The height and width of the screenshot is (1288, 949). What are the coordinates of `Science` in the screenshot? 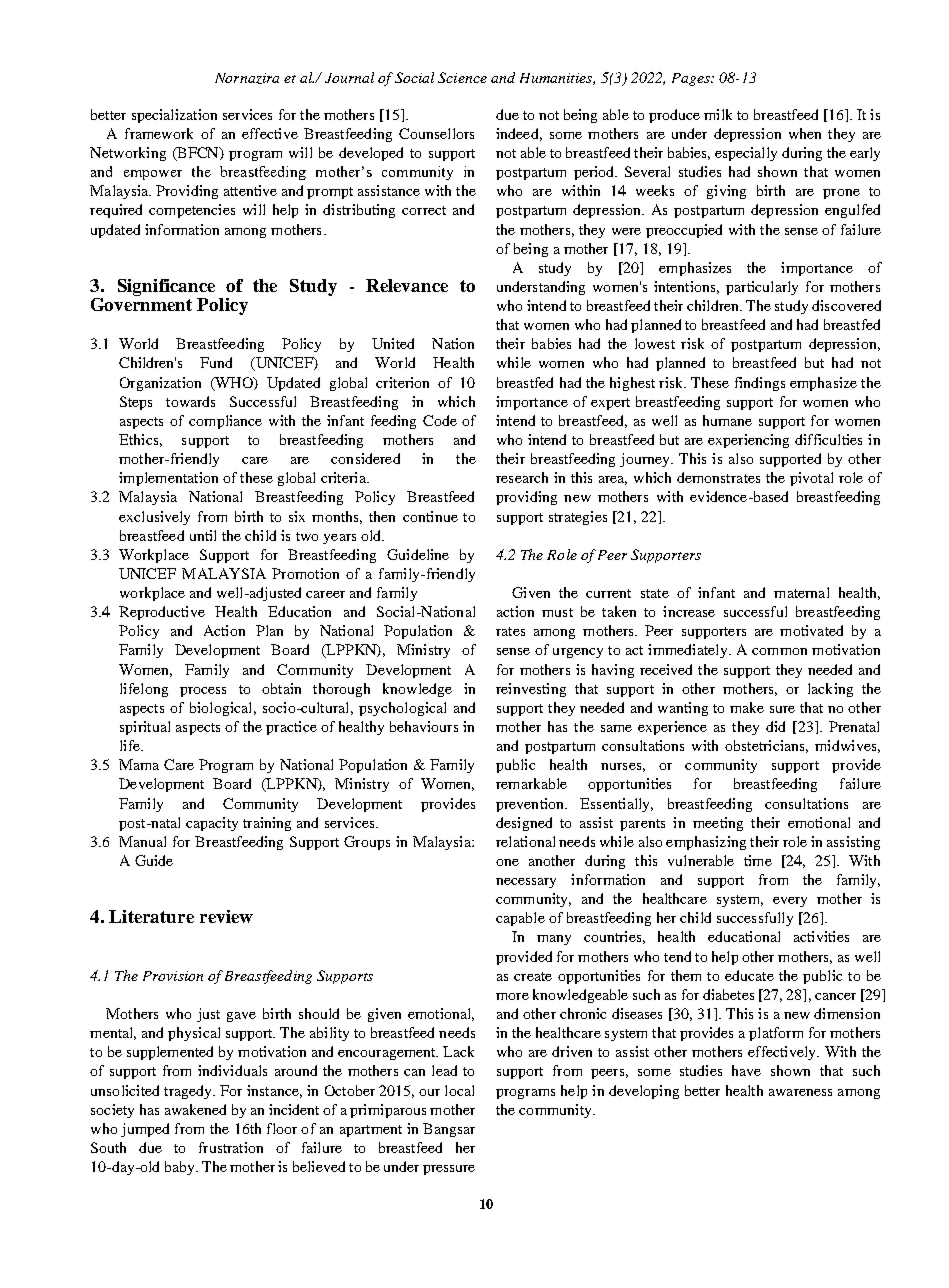 It's located at (462, 77).
